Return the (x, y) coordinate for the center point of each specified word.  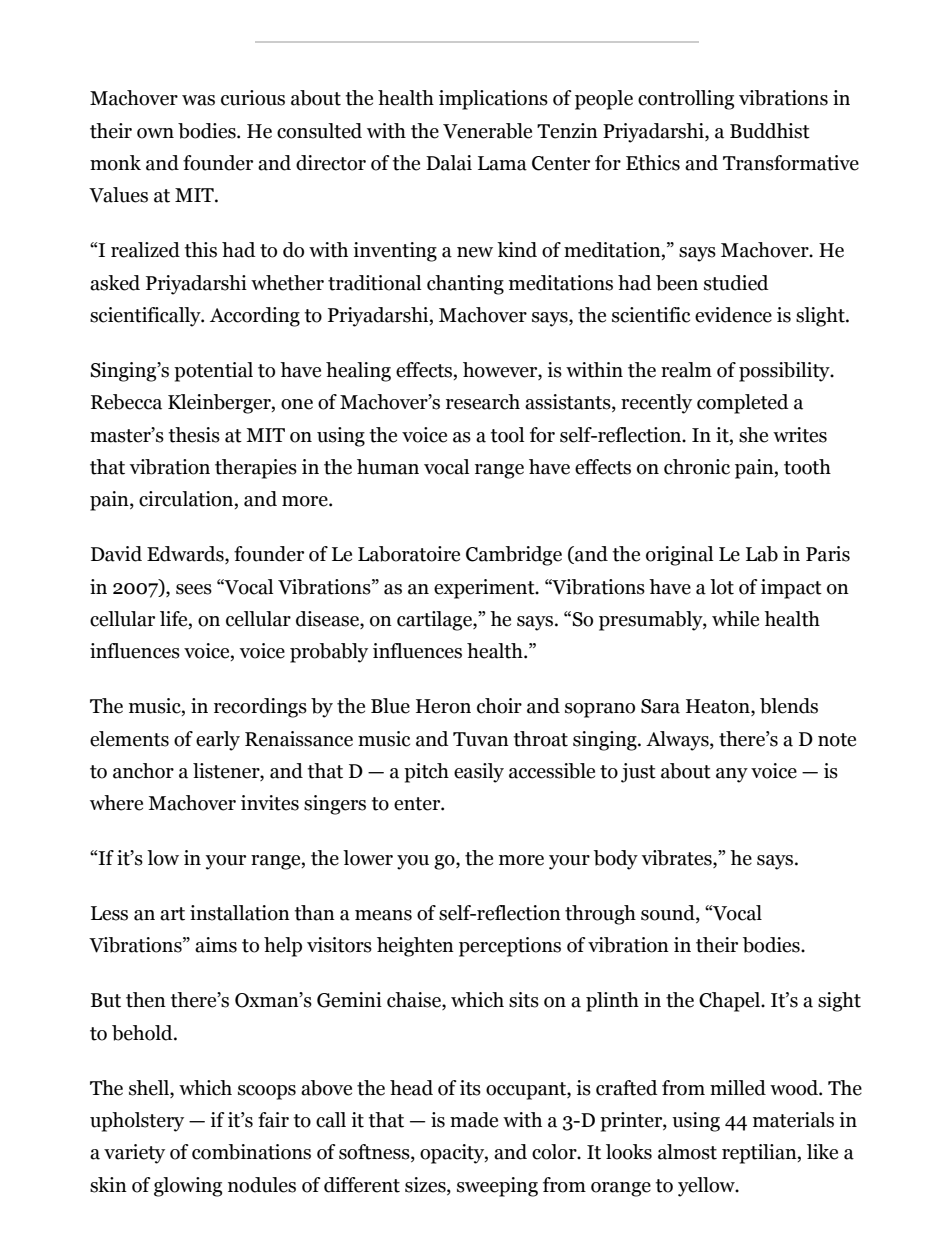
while (735, 619)
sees (194, 589)
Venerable (487, 131)
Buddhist (770, 131)
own (155, 133)
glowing (188, 1187)
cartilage (435, 621)
